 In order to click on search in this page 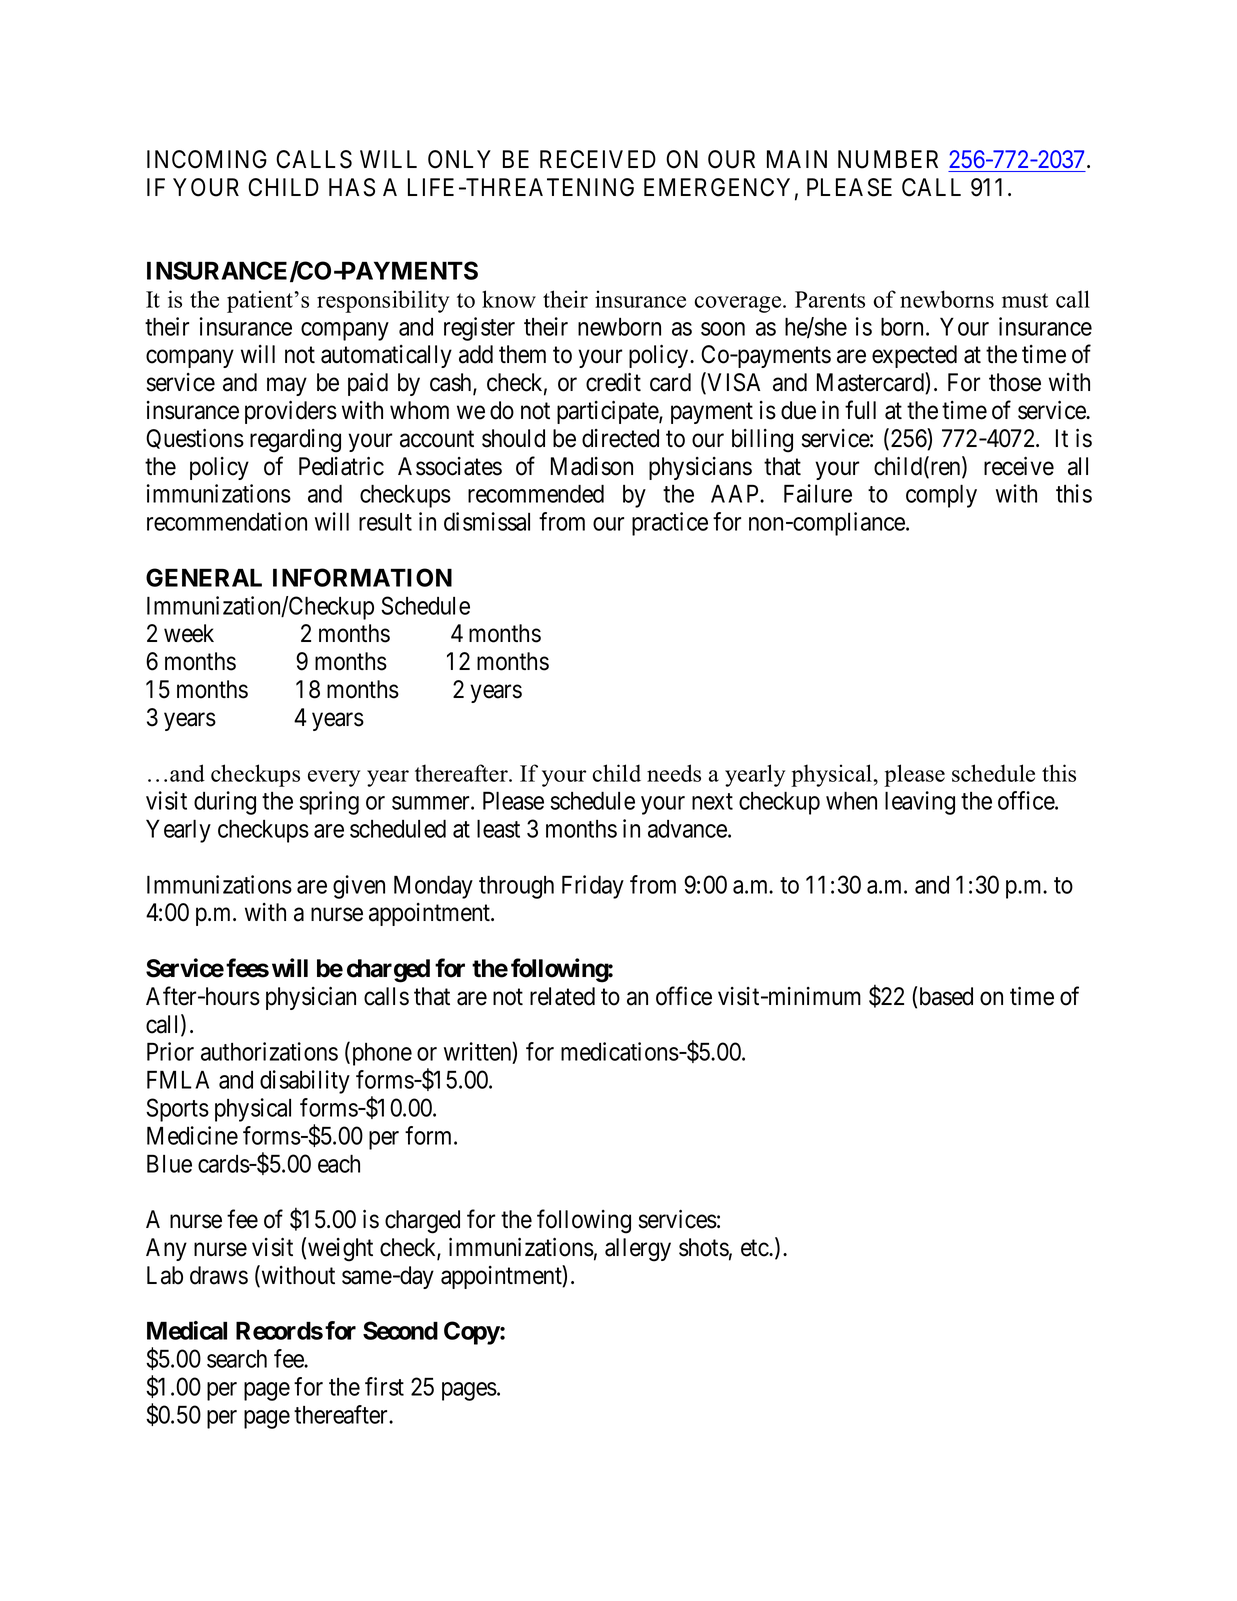, I will do `click(237, 1359)`.
